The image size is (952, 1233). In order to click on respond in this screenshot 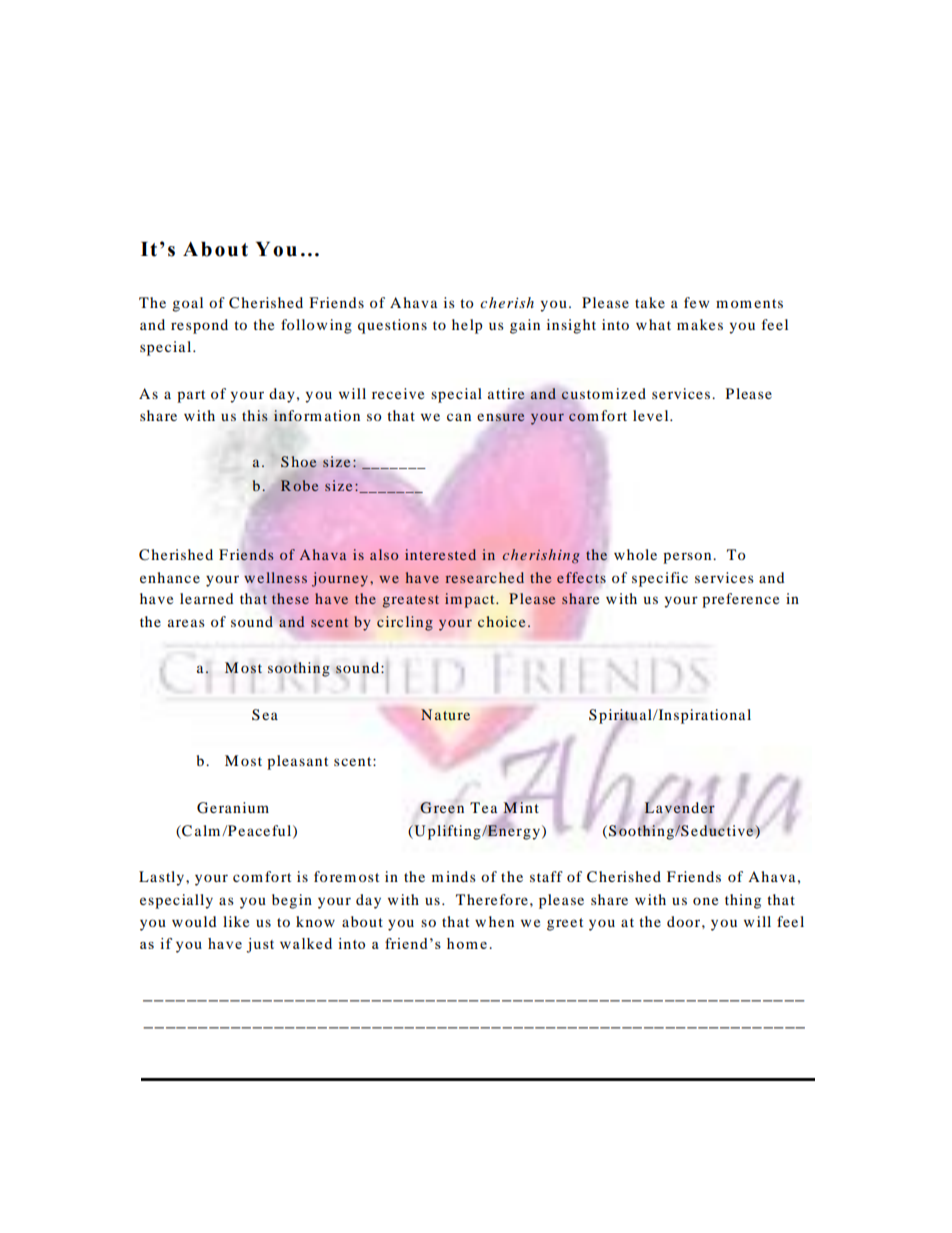, I will do `click(199, 326)`.
